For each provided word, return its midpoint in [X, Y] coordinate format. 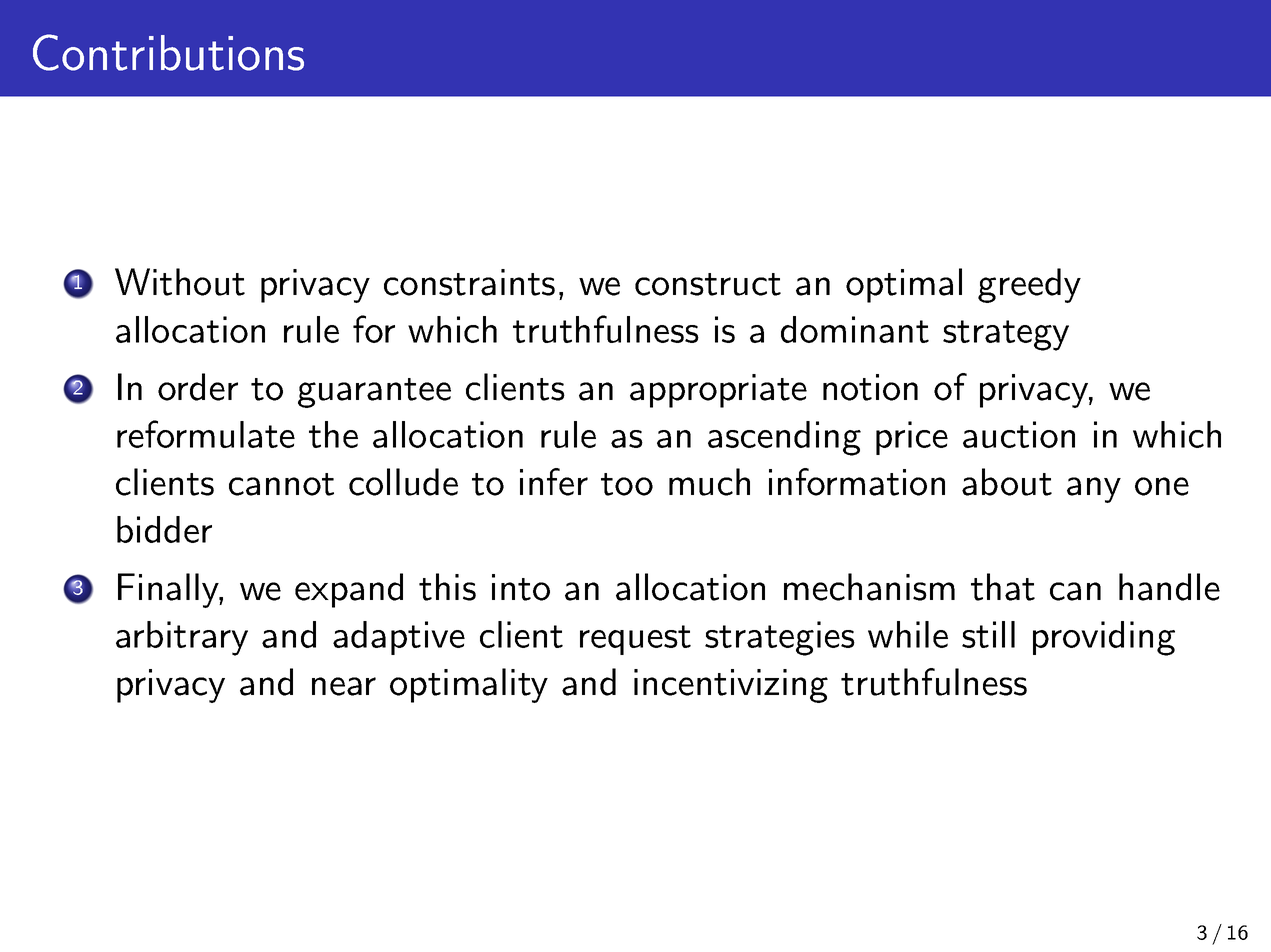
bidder [164, 529]
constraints [469, 282]
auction [1019, 434]
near [344, 686]
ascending [784, 438]
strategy [1006, 335]
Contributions [168, 52]
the [333, 434]
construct [708, 284]
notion [870, 387]
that [1003, 587]
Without [180, 282]
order [198, 387]
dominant [855, 329]
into [521, 587]
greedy [1029, 285]
